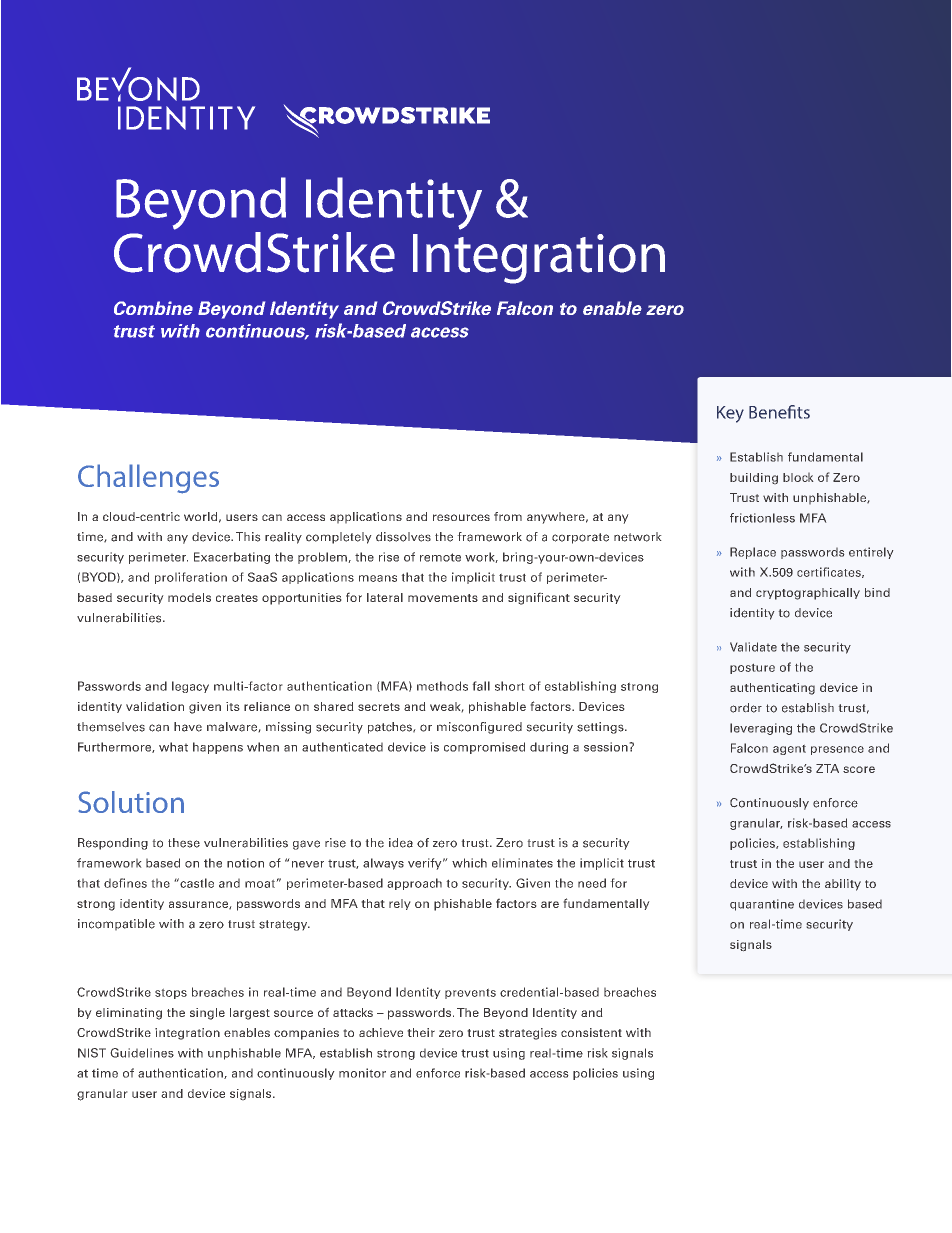  What do you see at coordinates (591, 1032) in the screenshot?
I see `consistent` at bounding box center [591, 1032].
